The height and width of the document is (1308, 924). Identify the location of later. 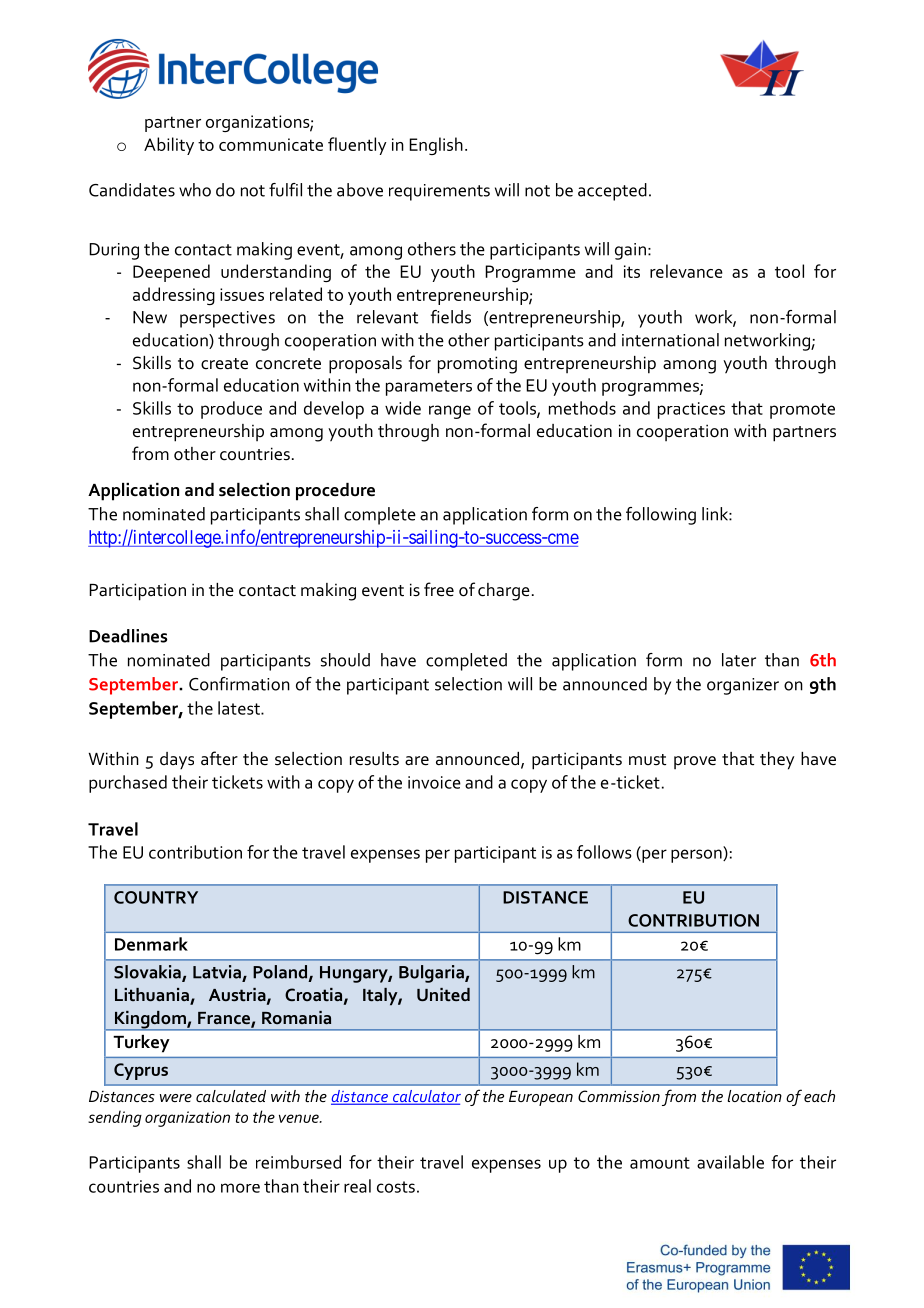
(739, 660).
